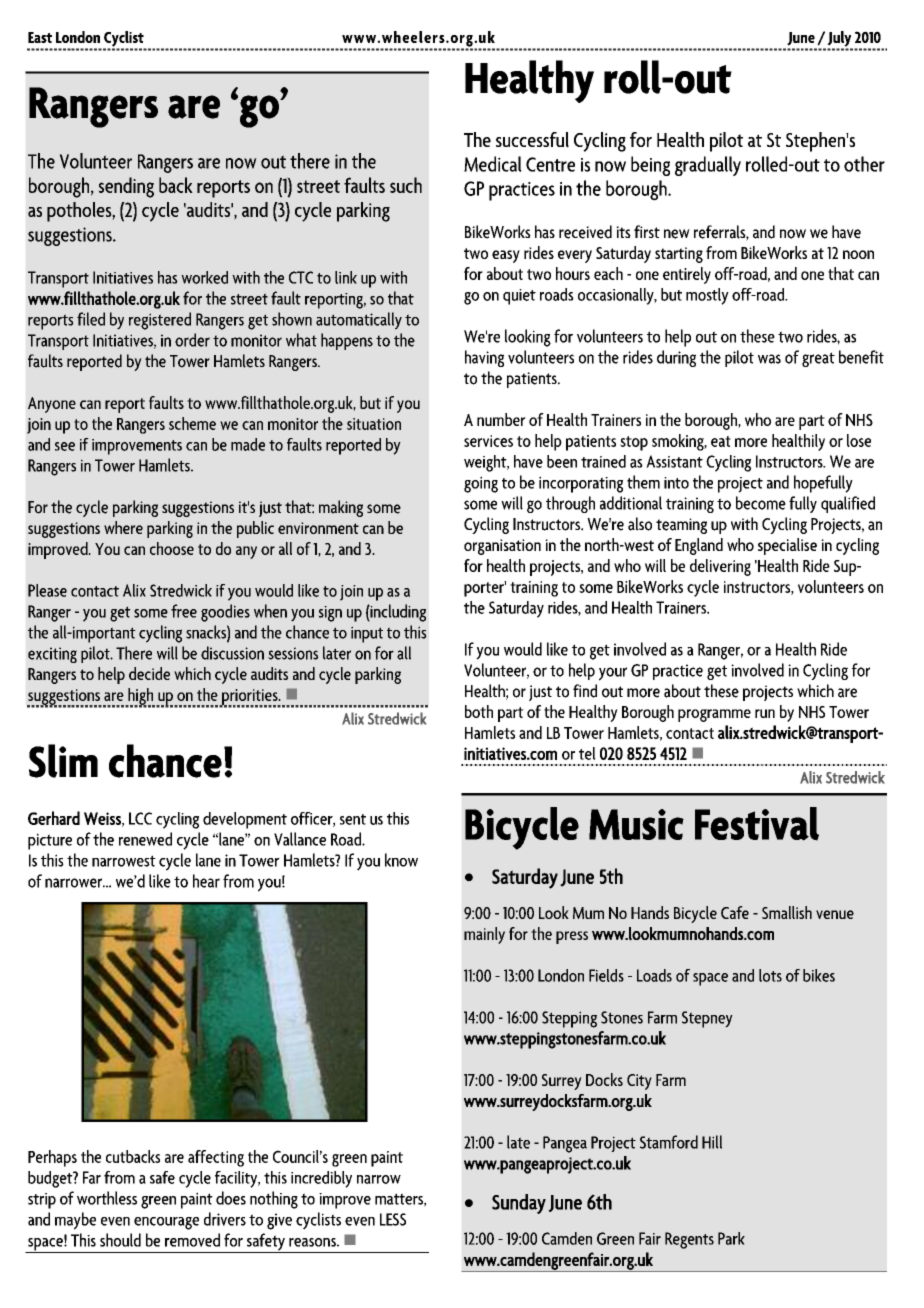  I want to click on East, so click(40, 37).
